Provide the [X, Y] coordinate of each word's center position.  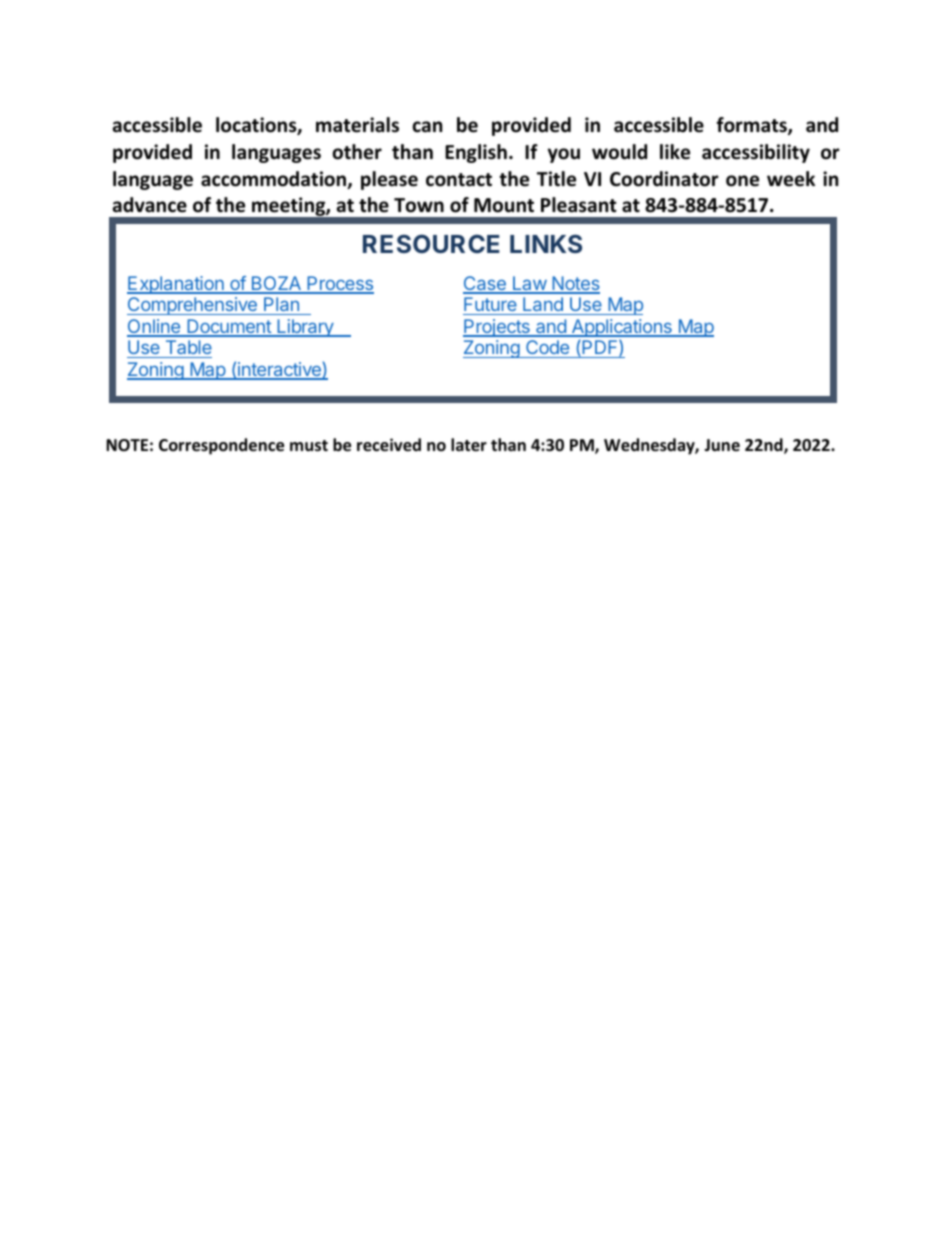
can [427, 127]
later [469, 445]
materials [357, 125]
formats [752, 126]
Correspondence [221, 446]
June [722, 445]
